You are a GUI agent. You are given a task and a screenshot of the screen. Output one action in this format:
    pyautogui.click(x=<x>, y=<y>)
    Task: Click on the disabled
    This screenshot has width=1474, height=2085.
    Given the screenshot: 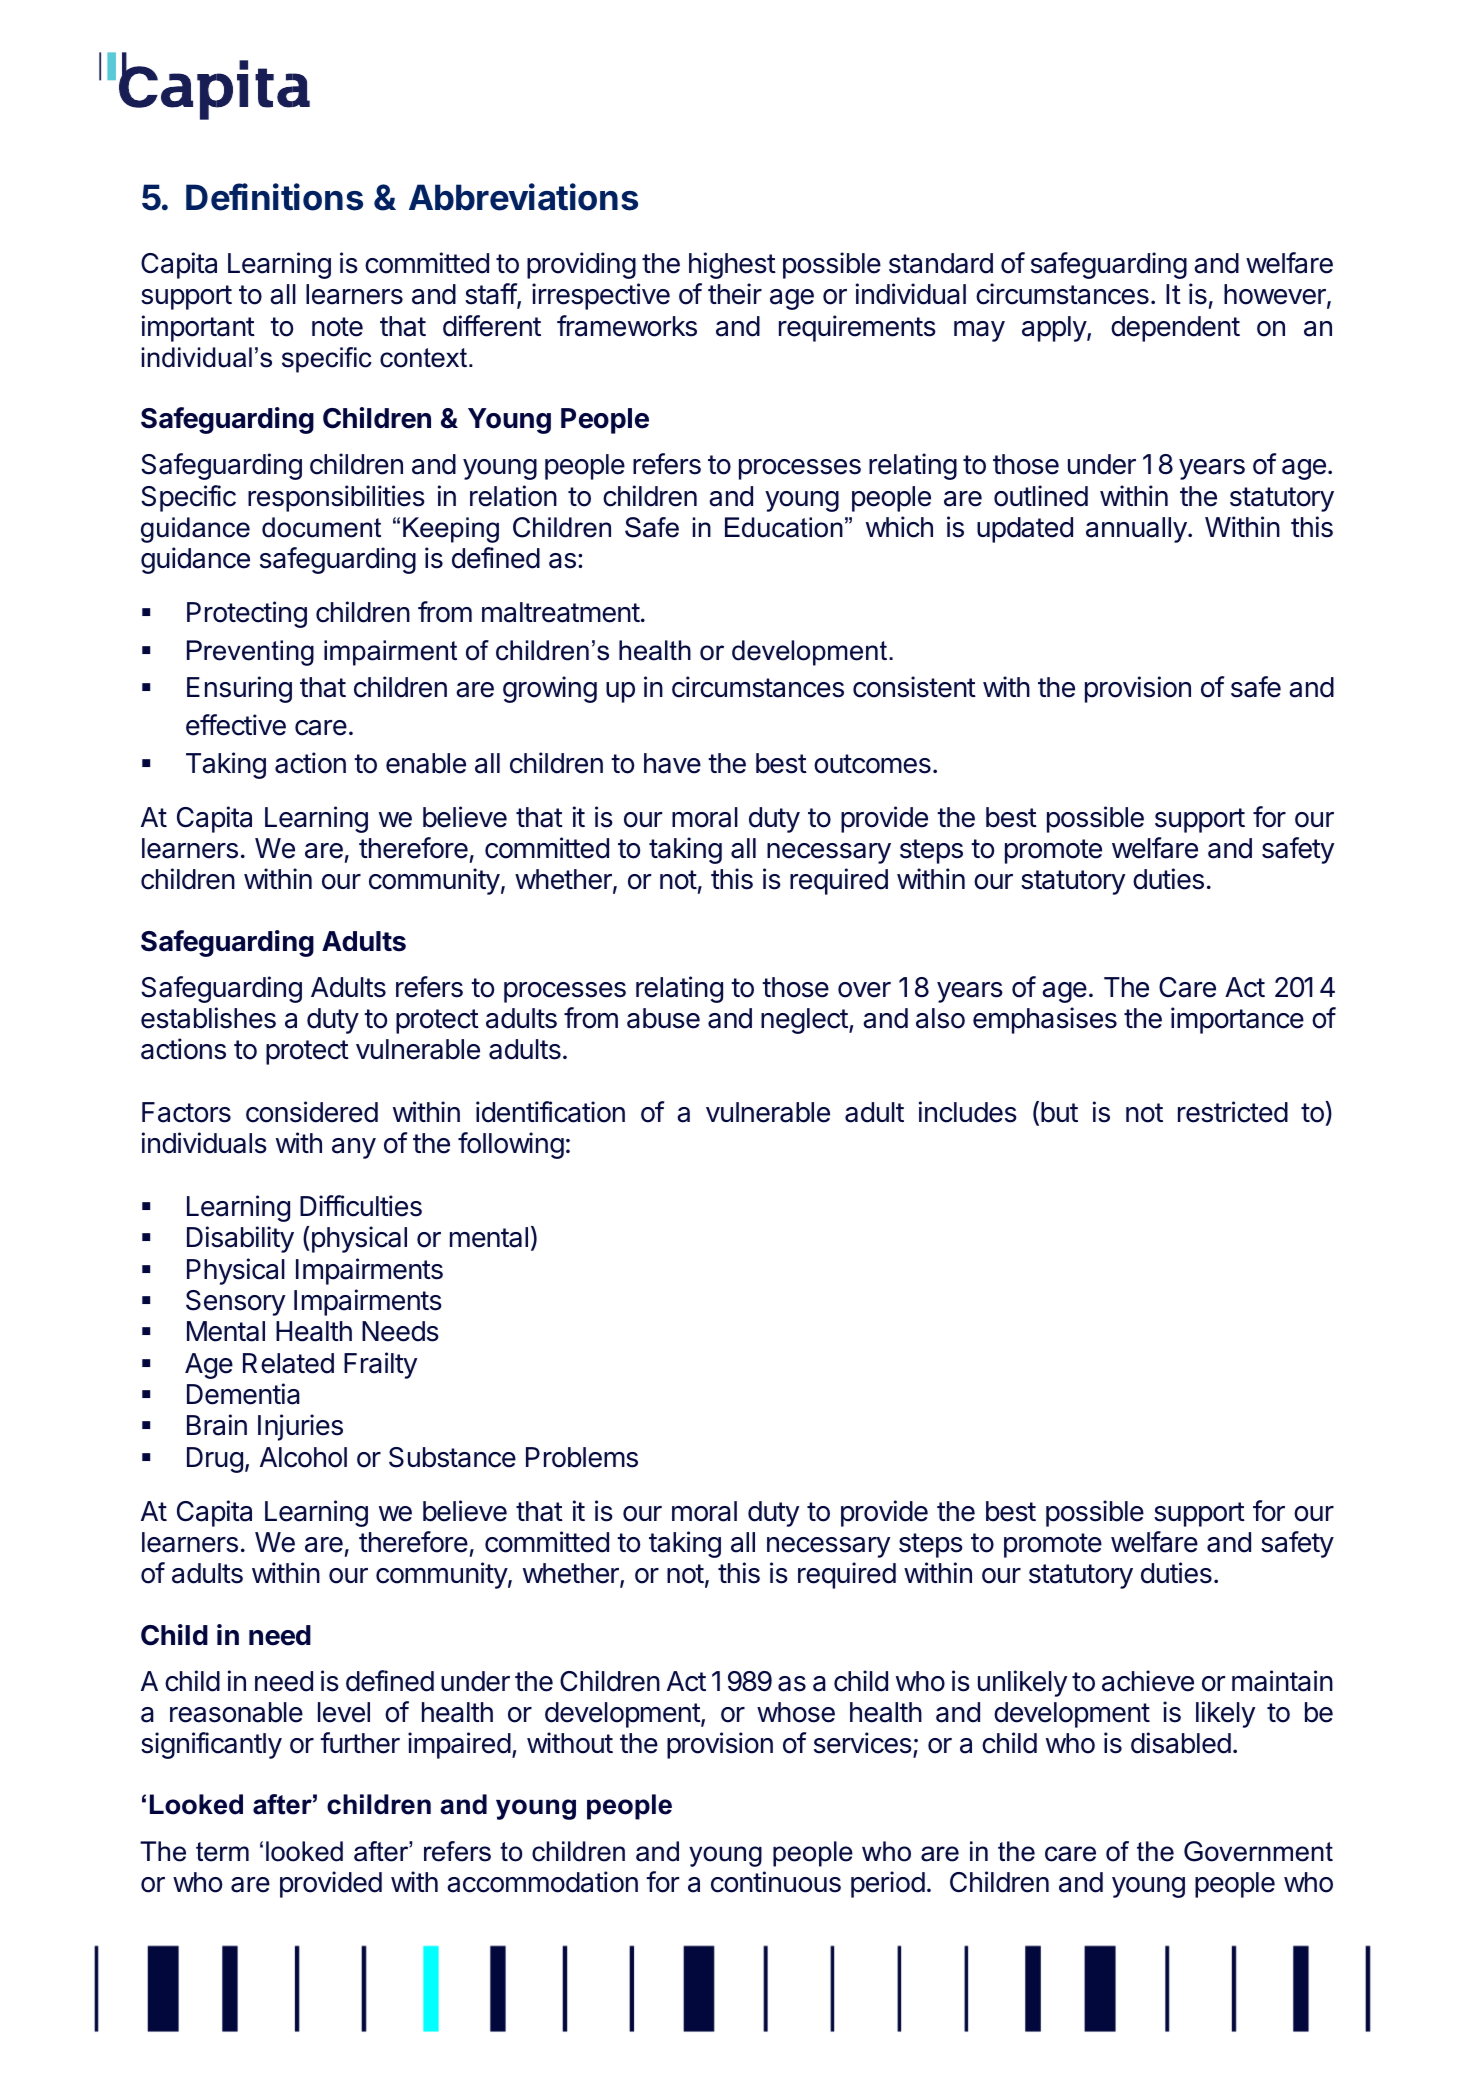 What is the action you would take?
    pyautogui.click(x=1181, y=1743)
